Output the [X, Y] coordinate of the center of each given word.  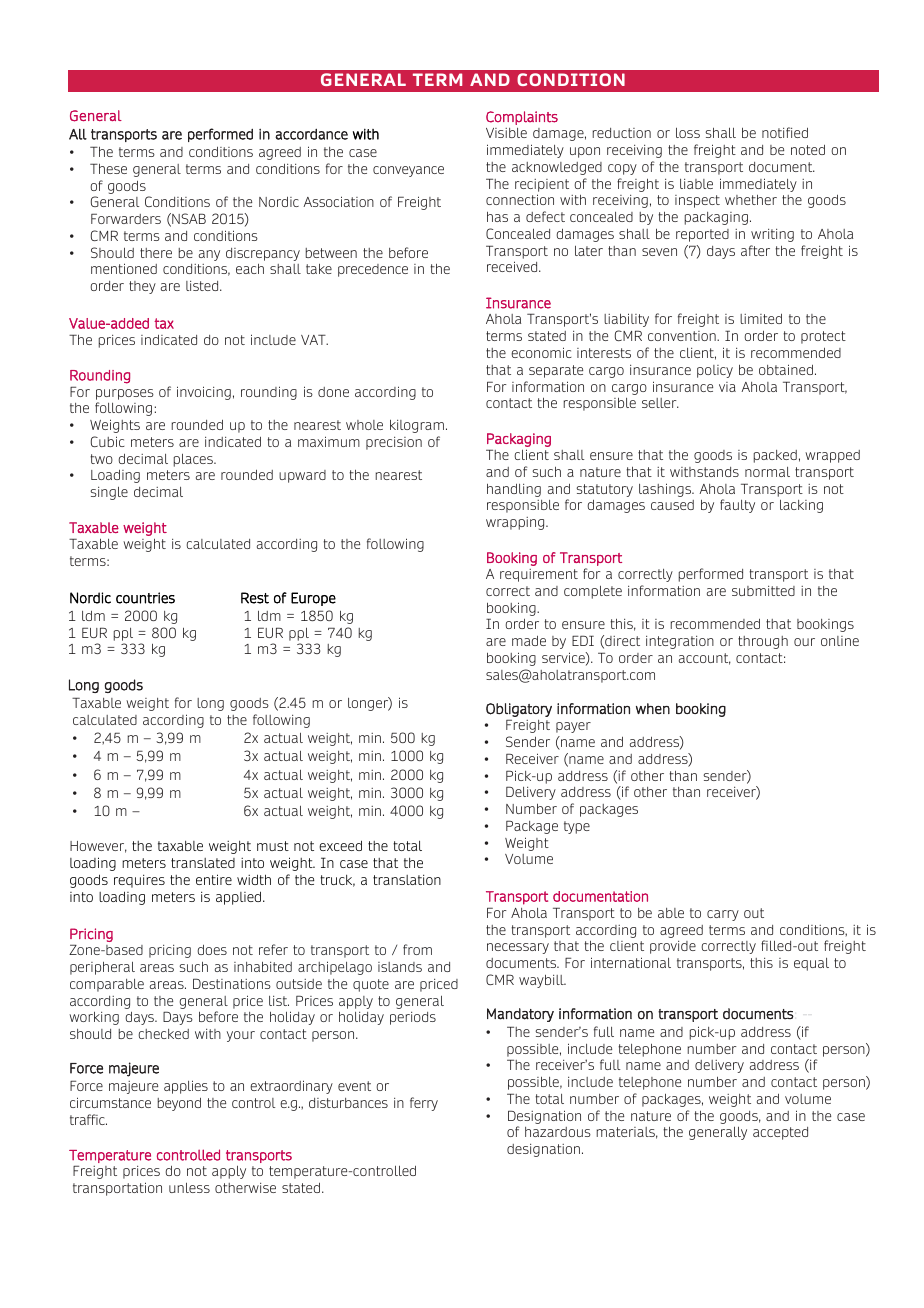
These [108, 168]
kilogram [417, 426]
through [763, 642]
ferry [424, 1104]
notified [785, 132]
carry [723, 915]
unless [189, 1187]
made [529, 641]
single [109, 493]
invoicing [204, 393]
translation [407, 879]
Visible [506, 133]
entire [214, 879]
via [727, 387]
